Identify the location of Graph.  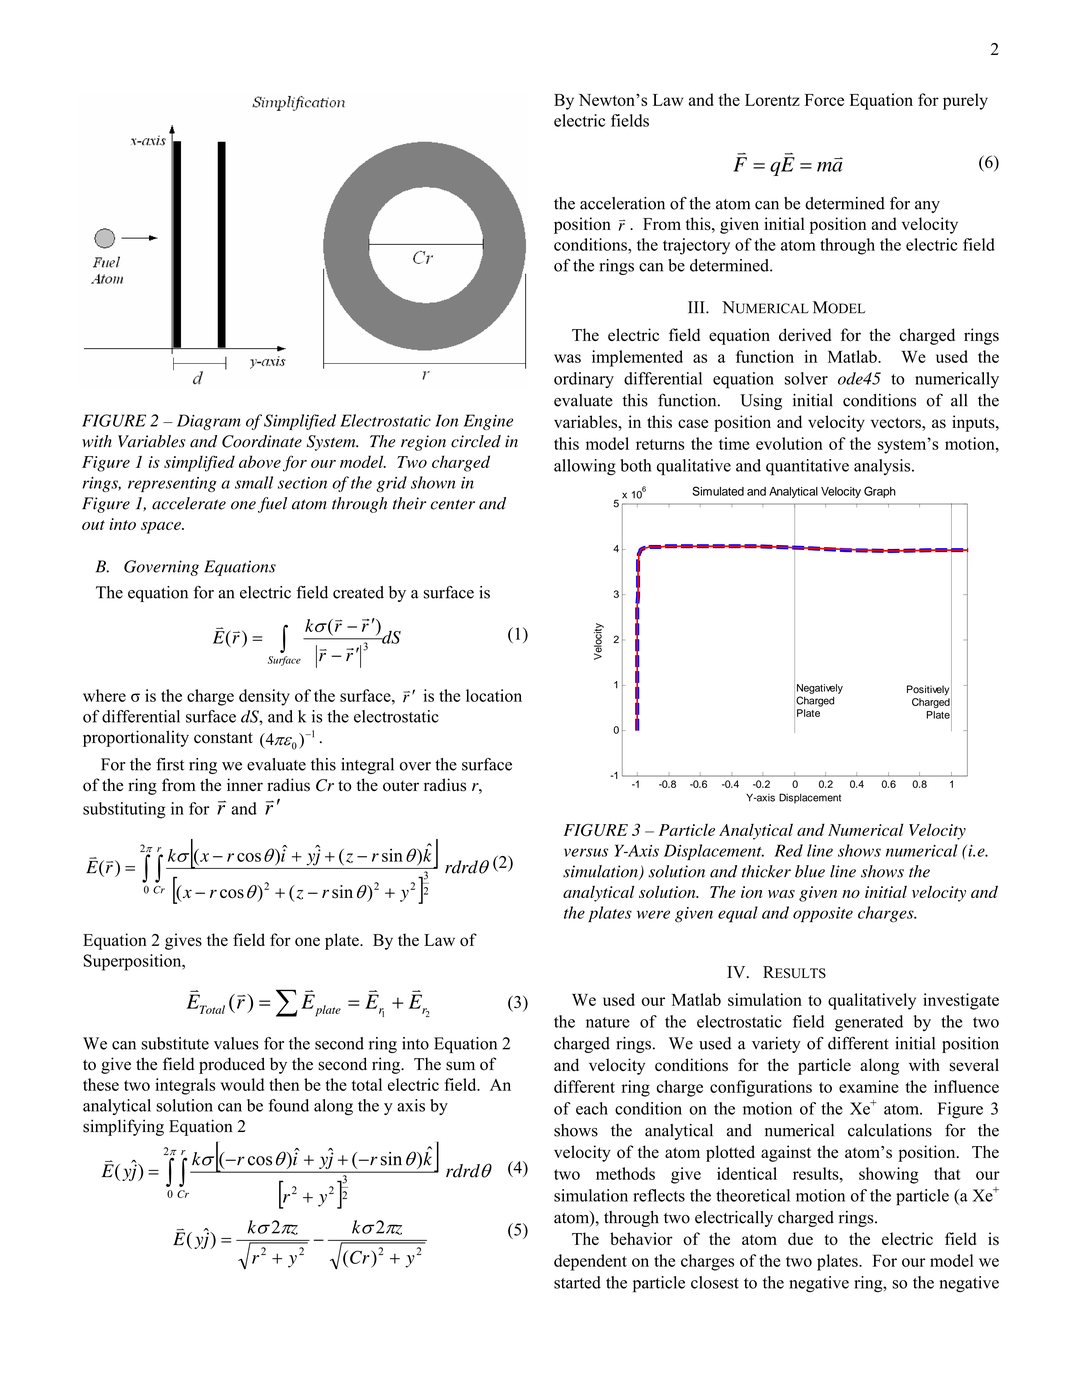
(880, 492).
